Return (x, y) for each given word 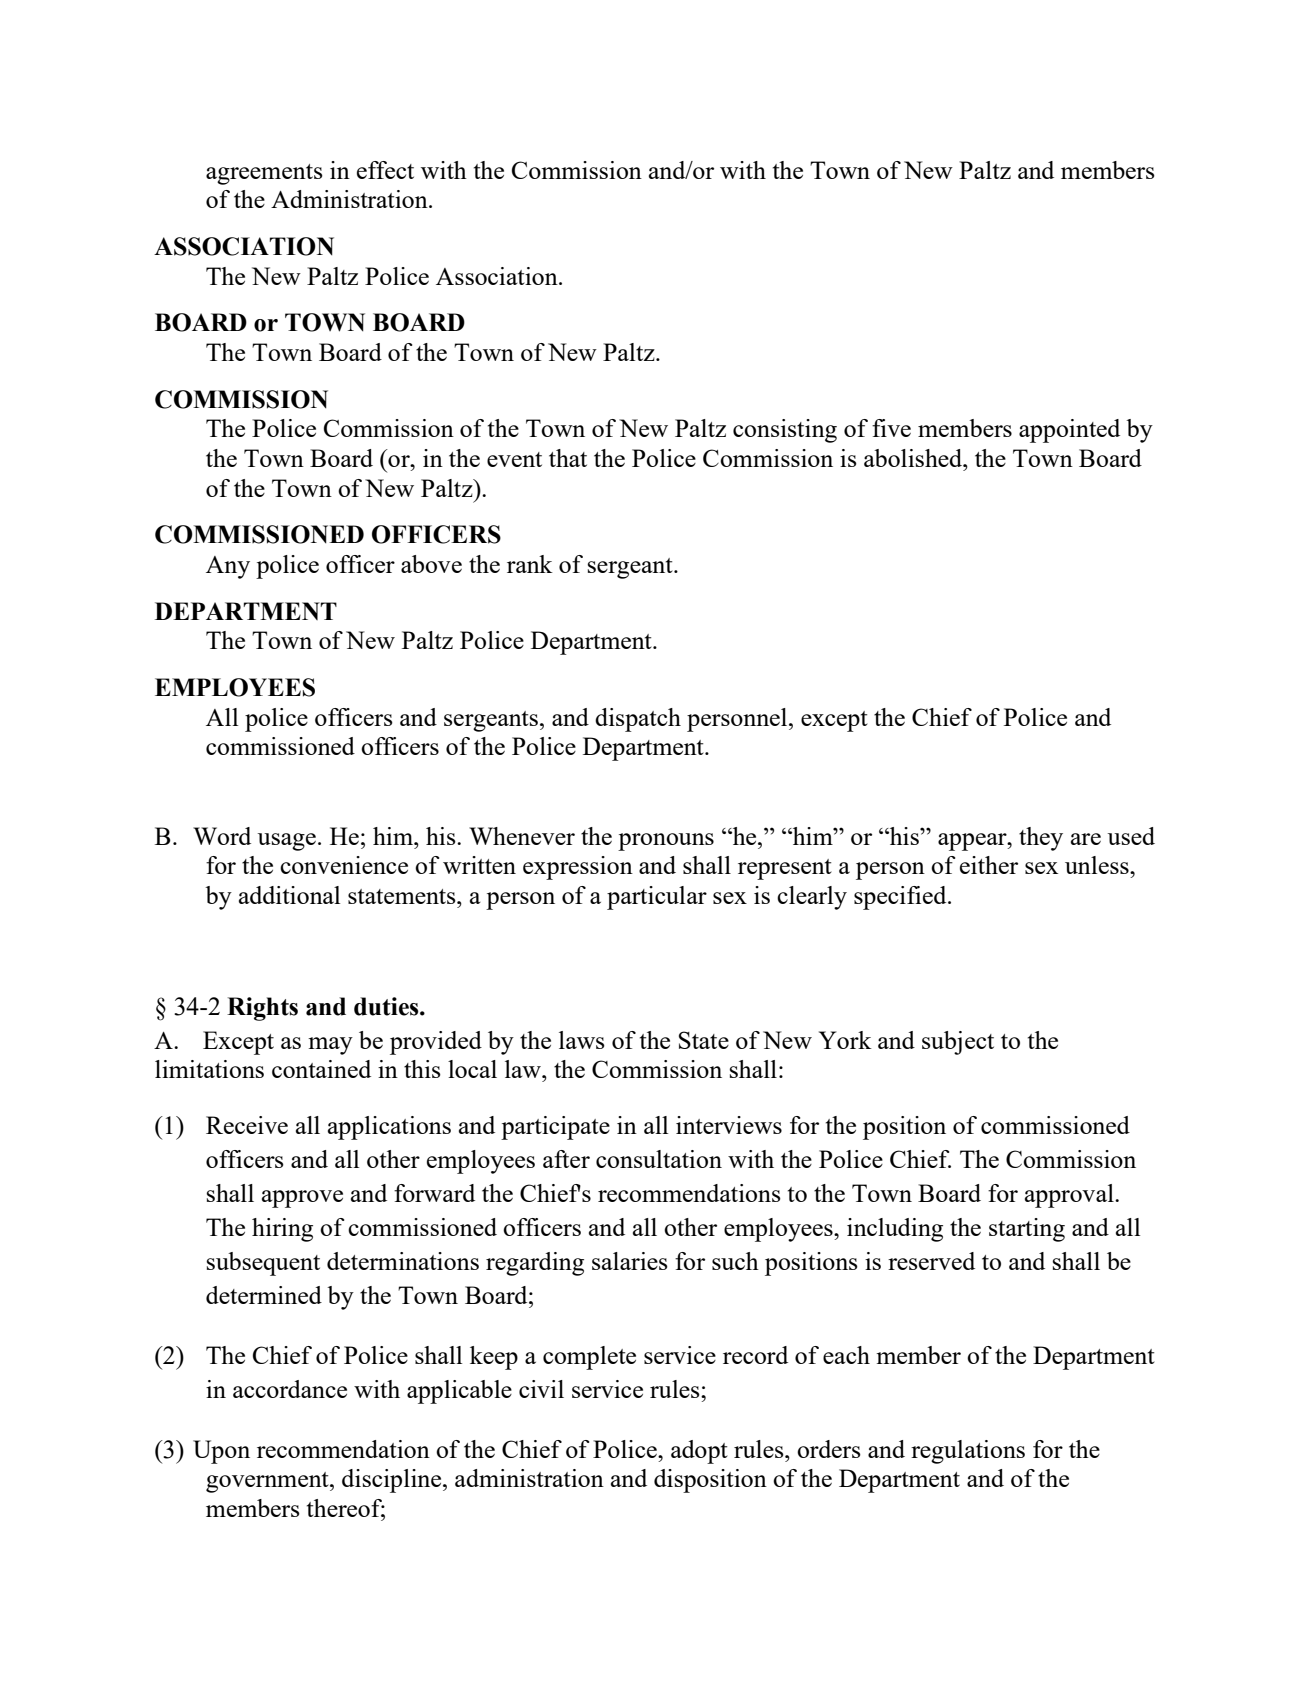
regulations (968, 1452)
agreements (264, 174)
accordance (290, 1389)
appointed (1069, 431)
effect (385, 170)
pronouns (666, 842)
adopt (699, 1452)
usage (287, 842)
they (1041, 839)
